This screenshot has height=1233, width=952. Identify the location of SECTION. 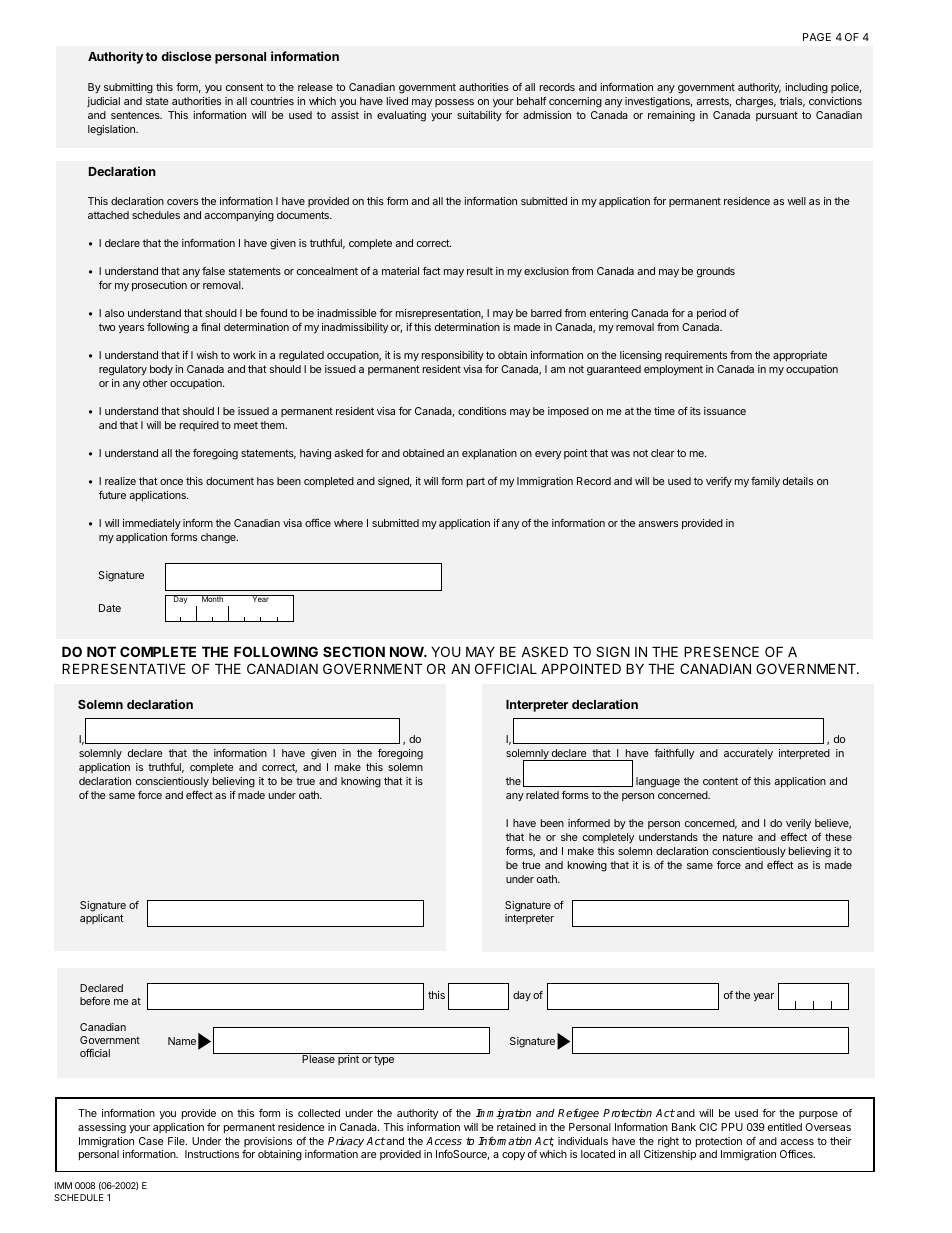
(354, 651).
